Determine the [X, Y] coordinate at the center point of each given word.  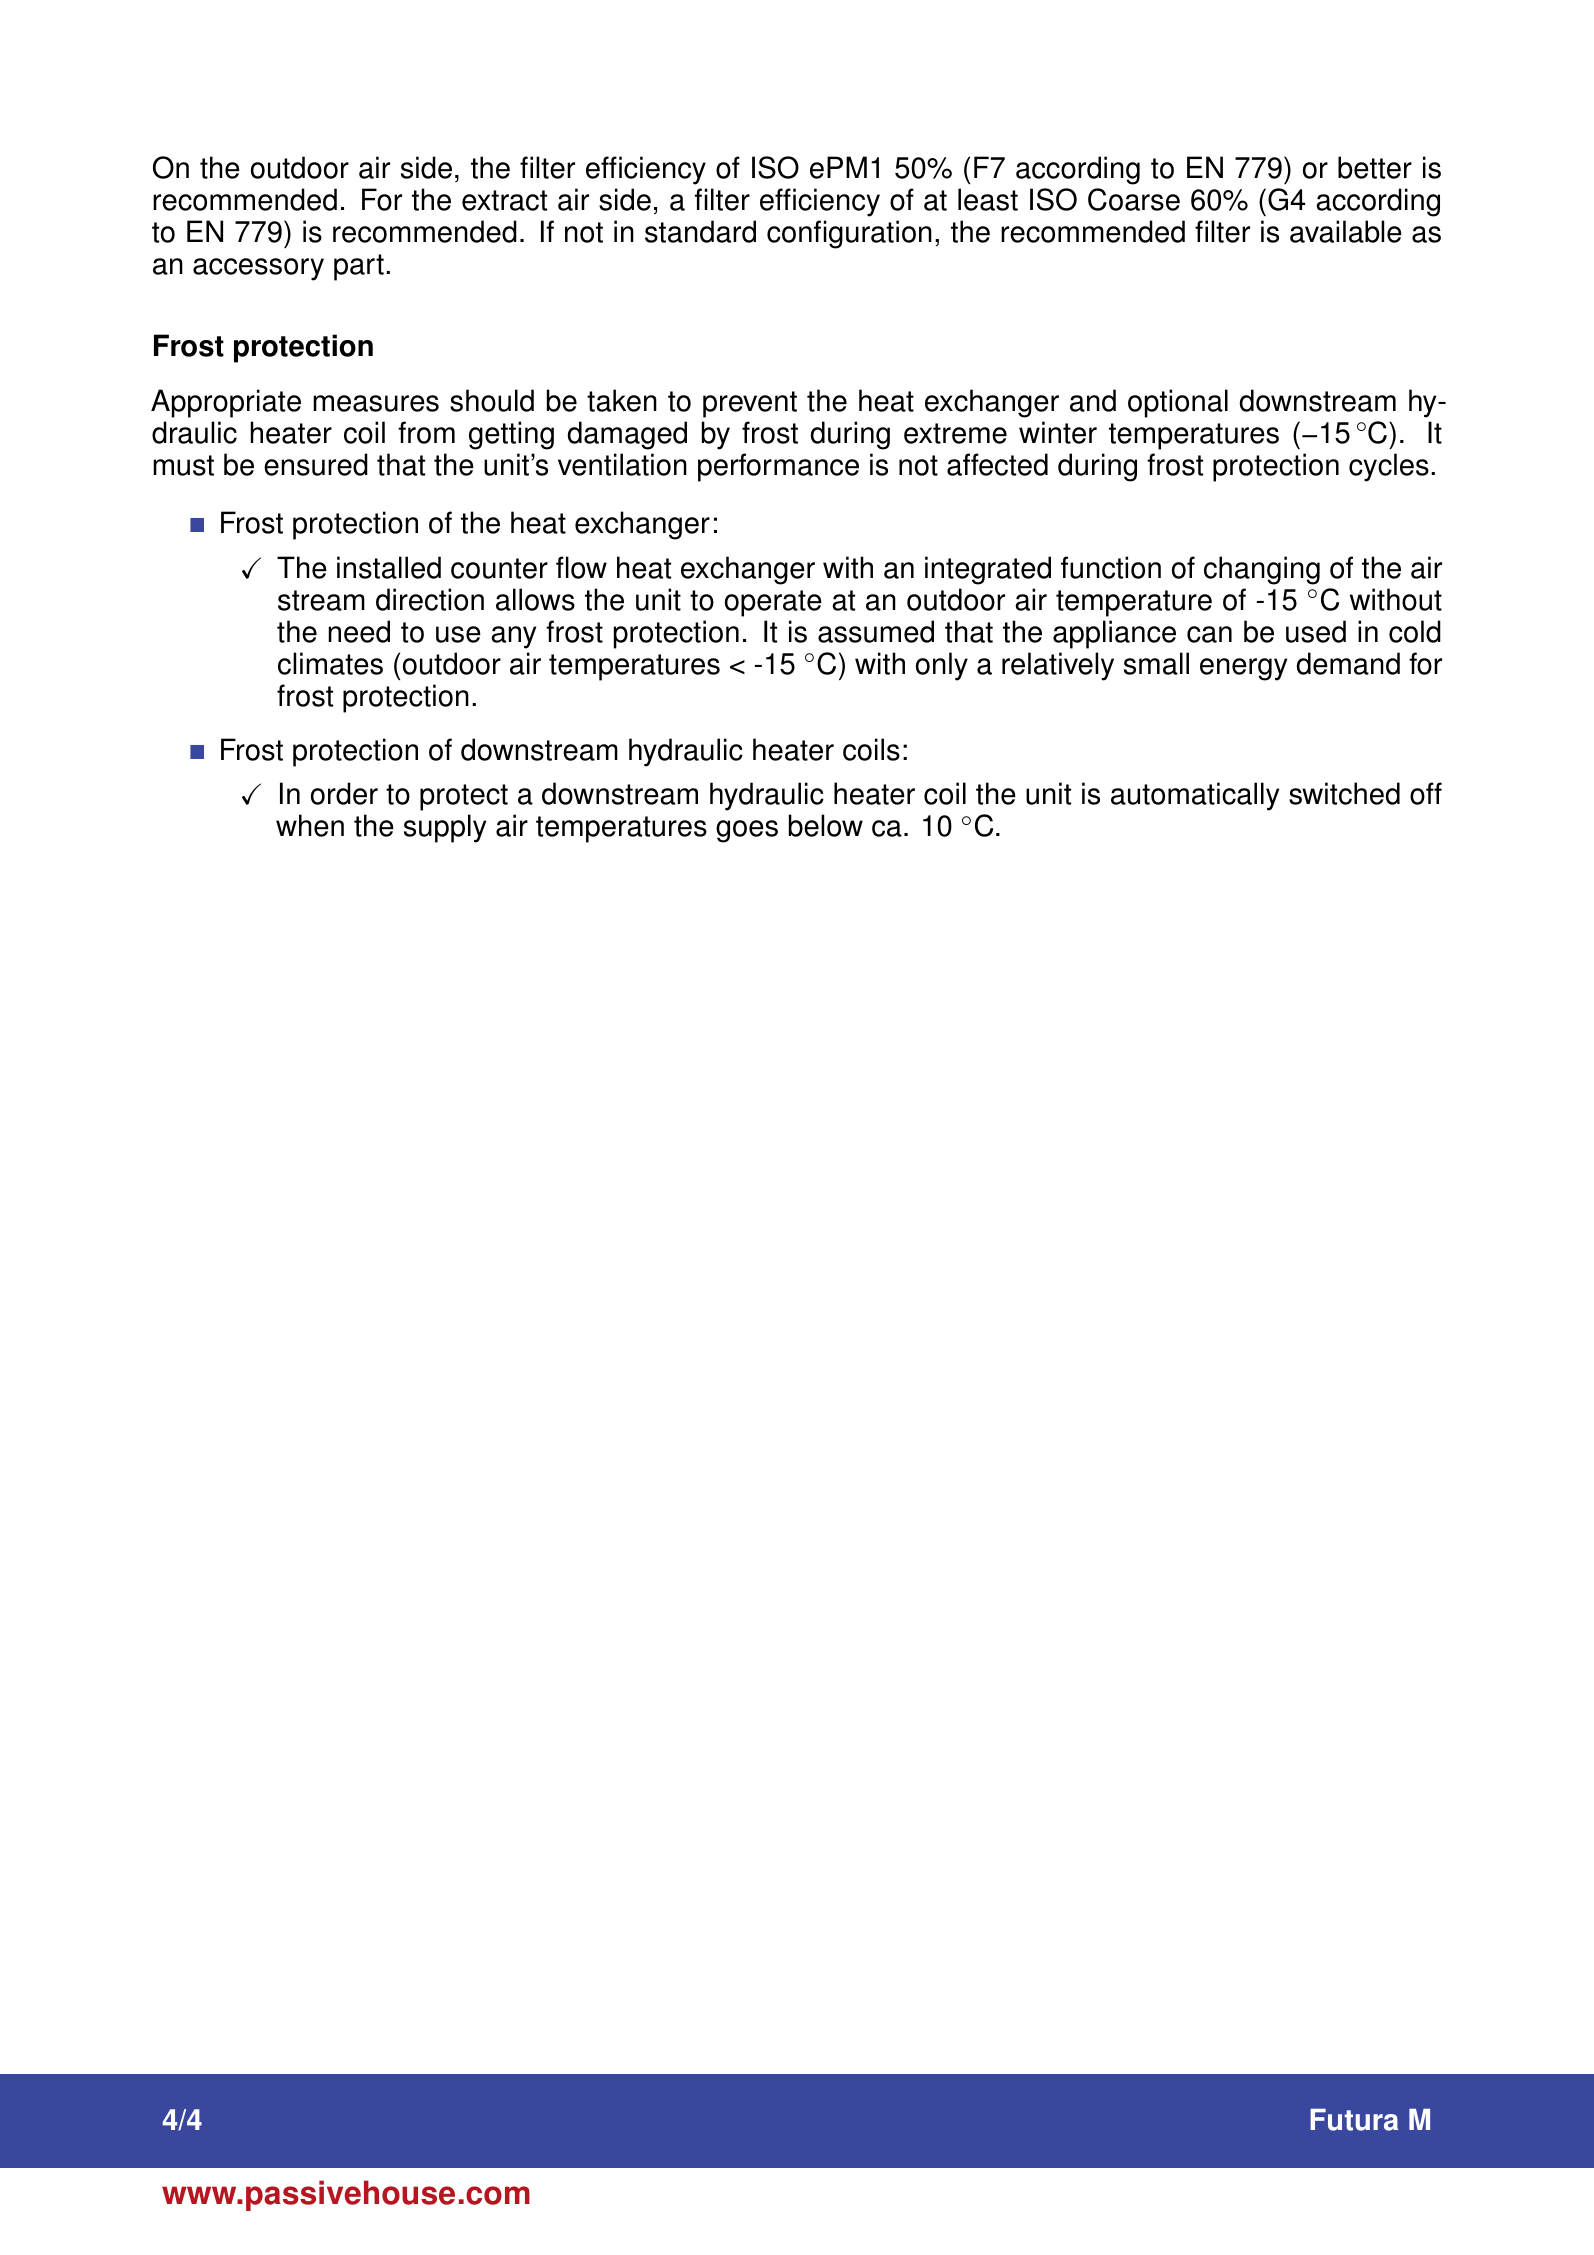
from [426, 432]
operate [773, 603]
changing [1262, 570]
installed [389, 567]
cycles [1389, 467]
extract [504, 200]
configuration [849, 234]
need [359, 631]
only [942, 666]
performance [778, 467]
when [310, 825]
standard [700, 231]
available [1346, 231]
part [359, 267]
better [1375, 167]
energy [1243, 669]
